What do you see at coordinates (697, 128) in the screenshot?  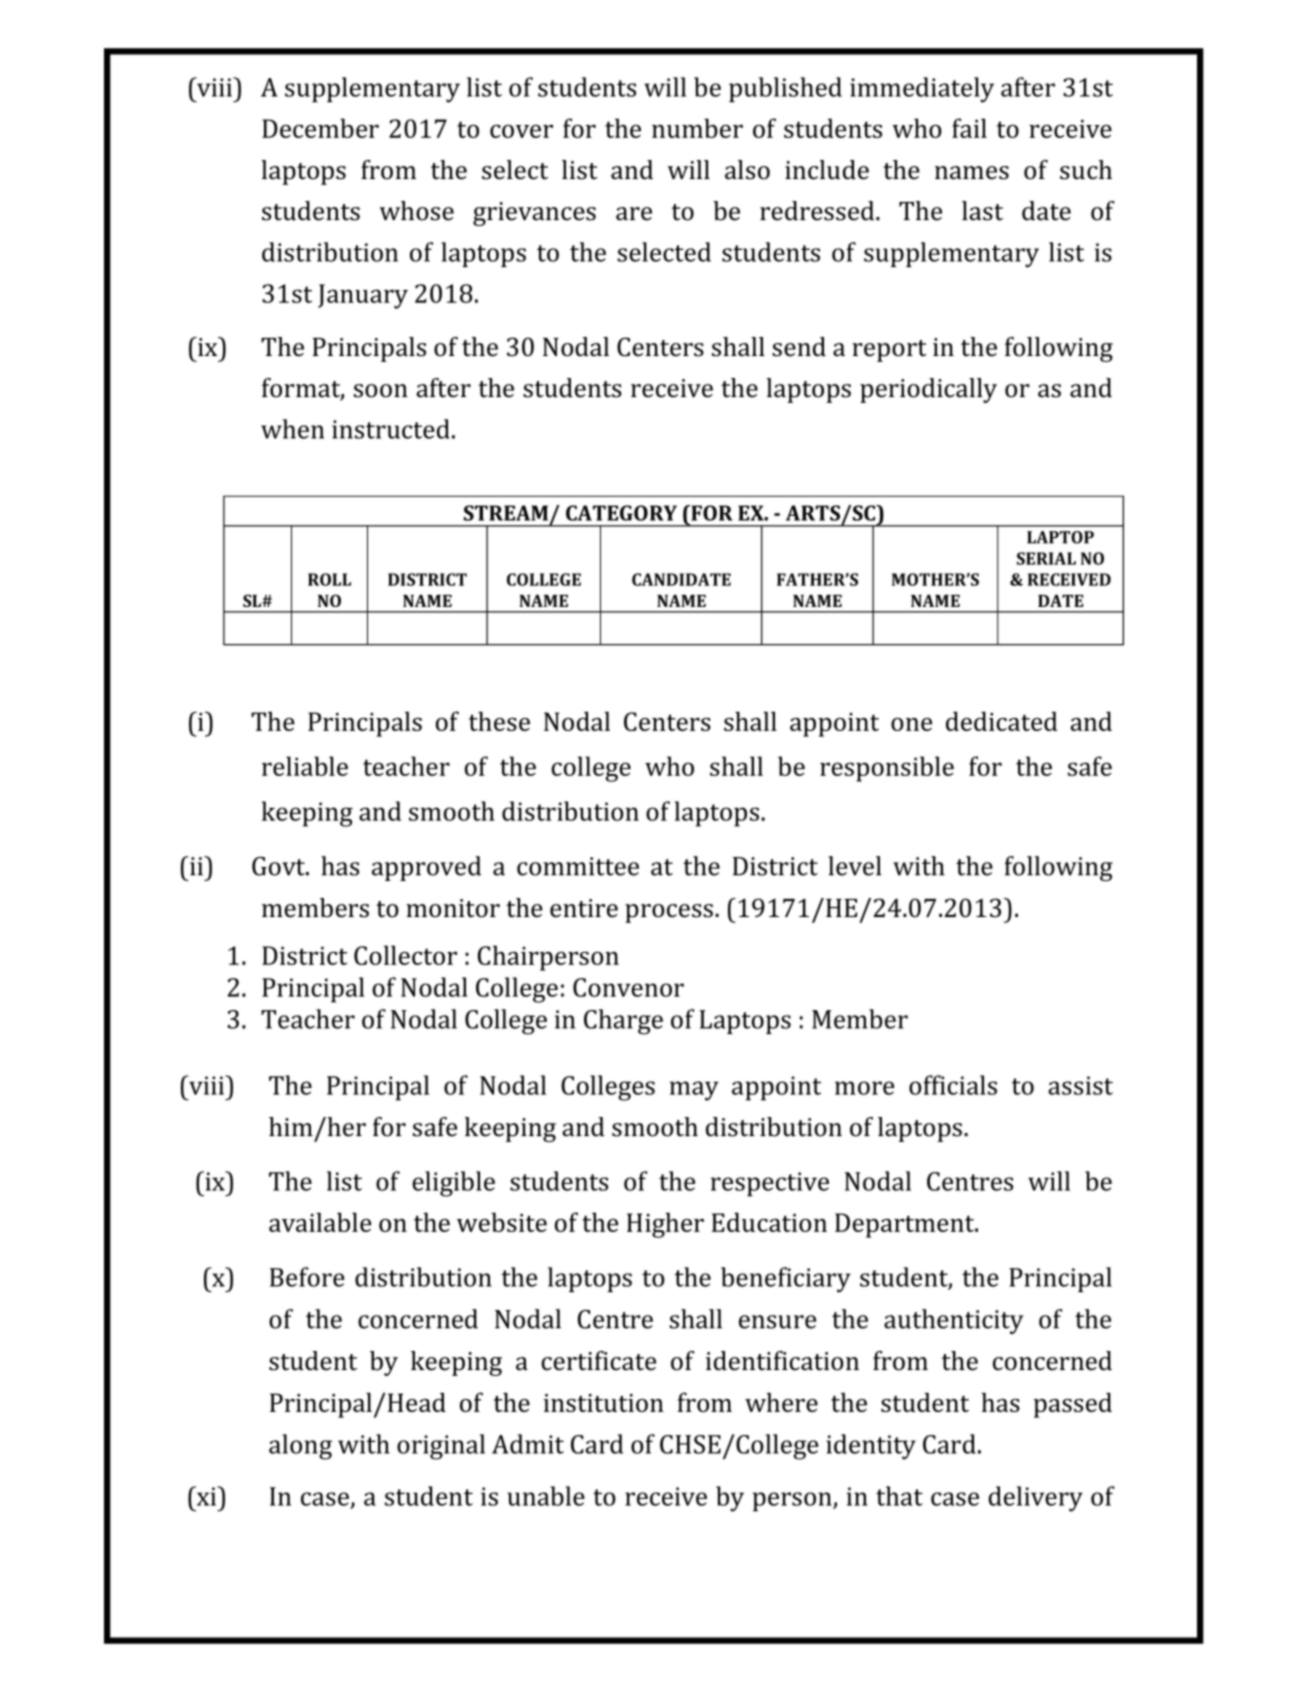 I see `number` at bounding box center [697, 128].
